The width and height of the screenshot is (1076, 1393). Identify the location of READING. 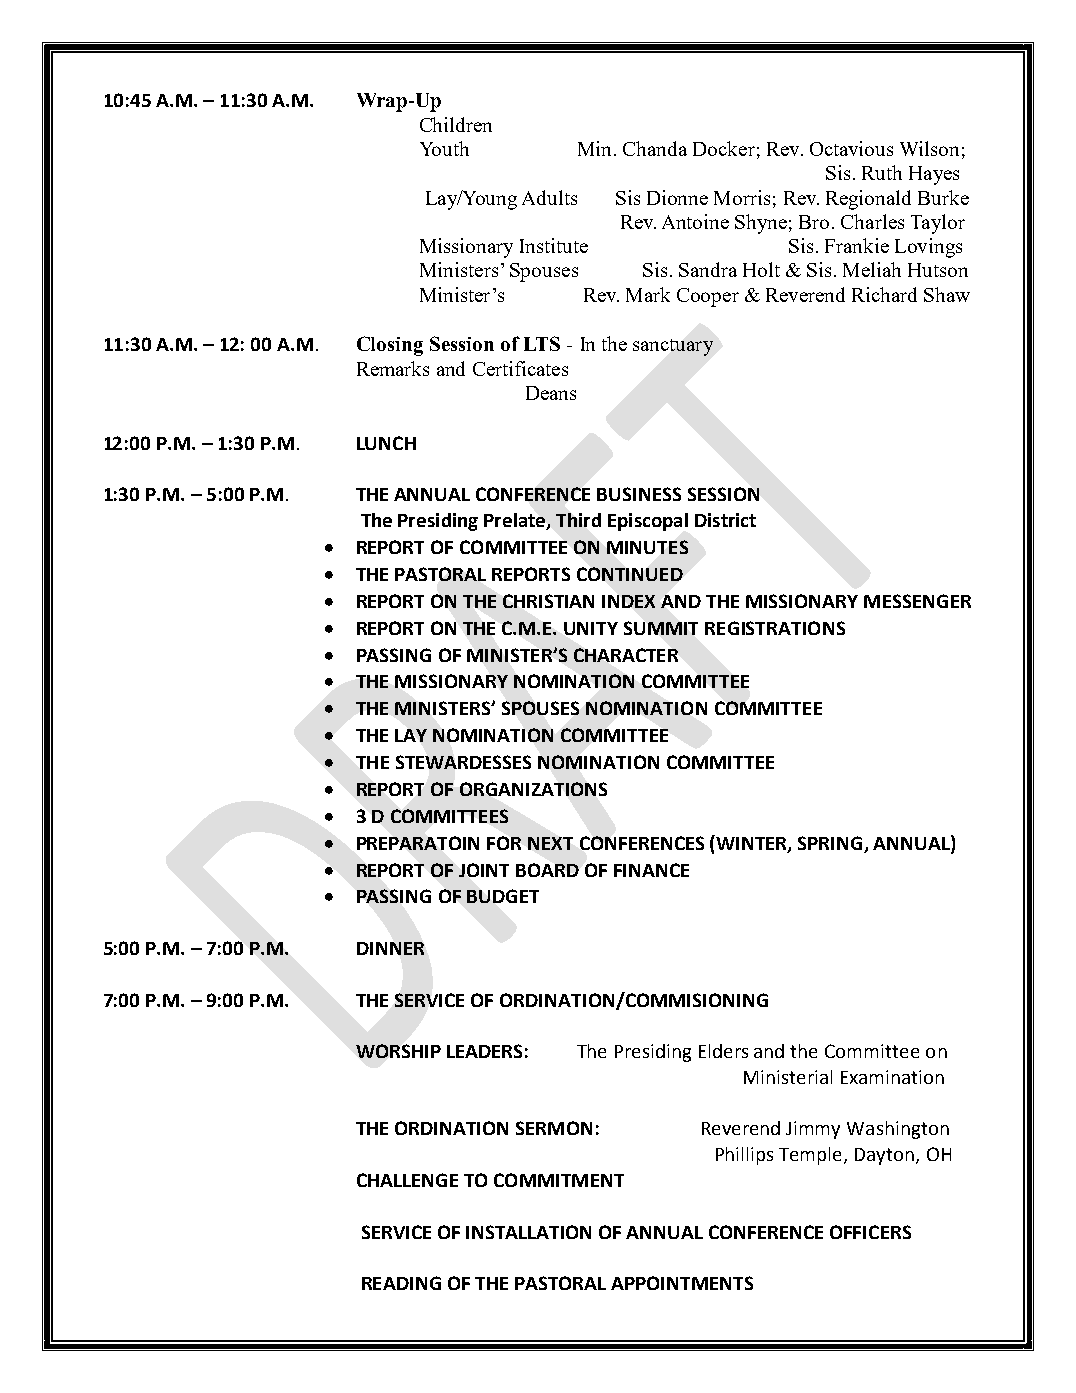
(401, 1283).
